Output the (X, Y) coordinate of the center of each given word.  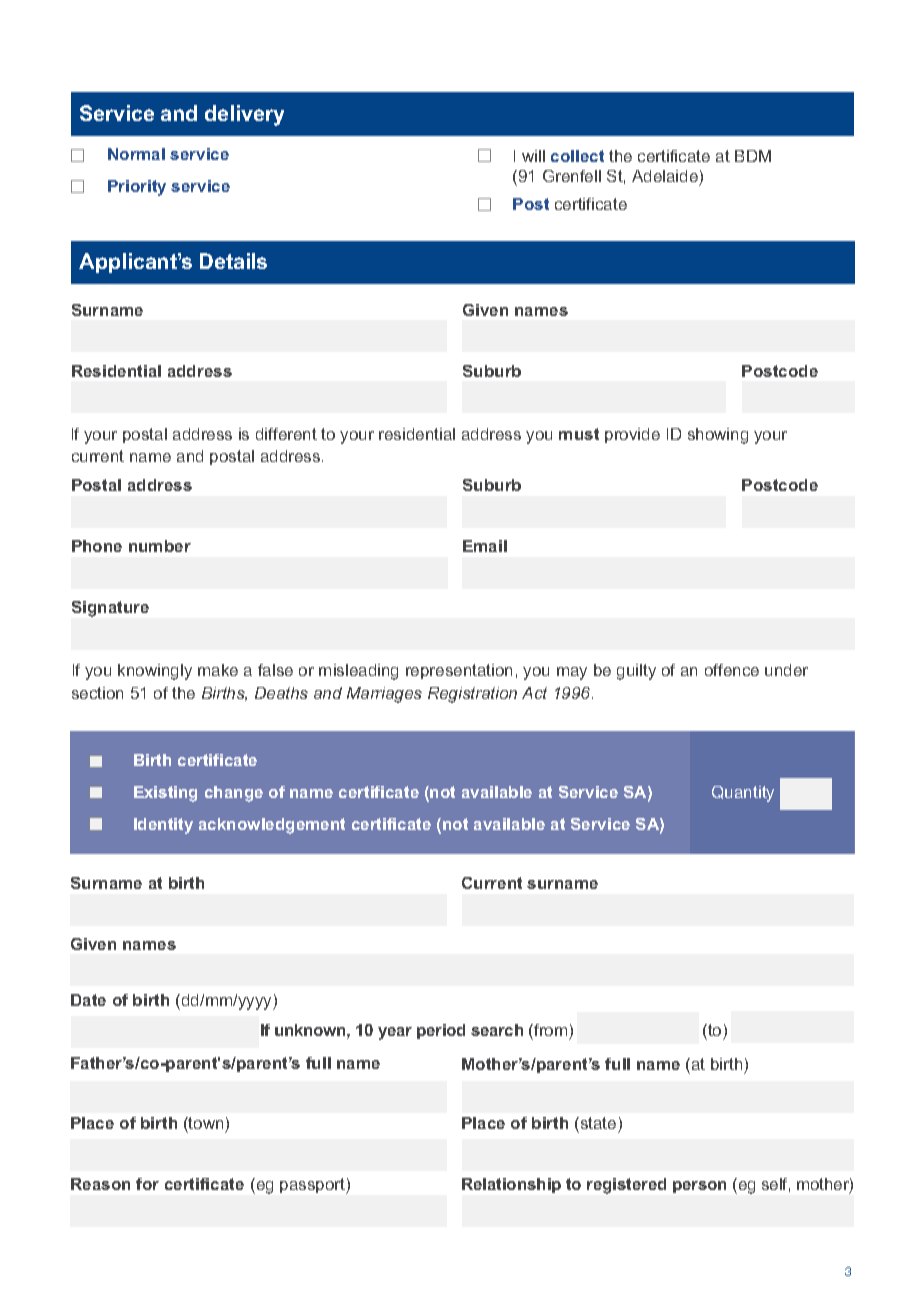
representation (459, 671)
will (533, 156)
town (205, 1123)
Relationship (511, 1185)
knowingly (155, 672)
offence (732, 670)
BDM (753, 156)
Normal (136, 154)
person (699, 1187)
